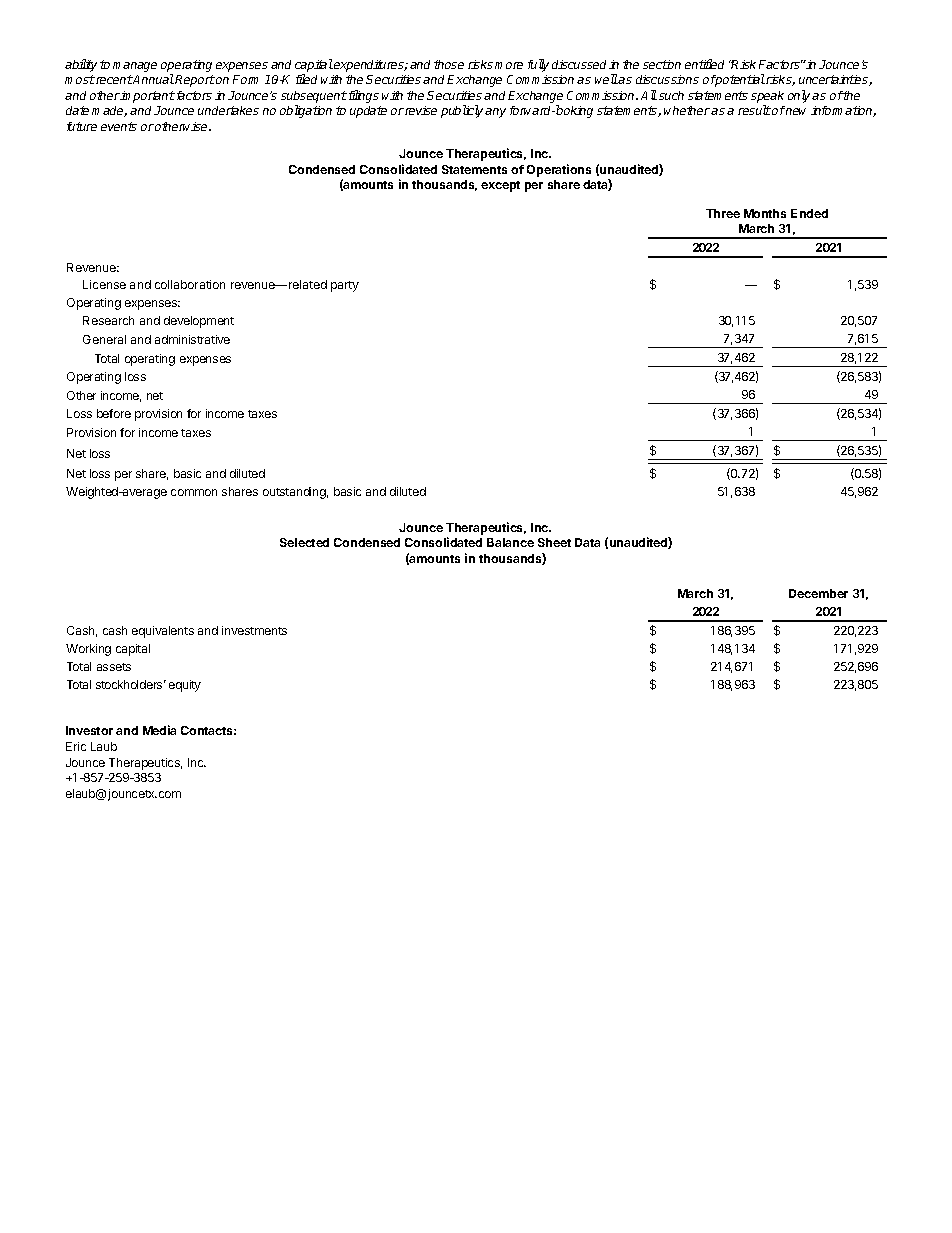 This screenshot has width=952, height=1233. I want to click on equity, so click(185, 686).
